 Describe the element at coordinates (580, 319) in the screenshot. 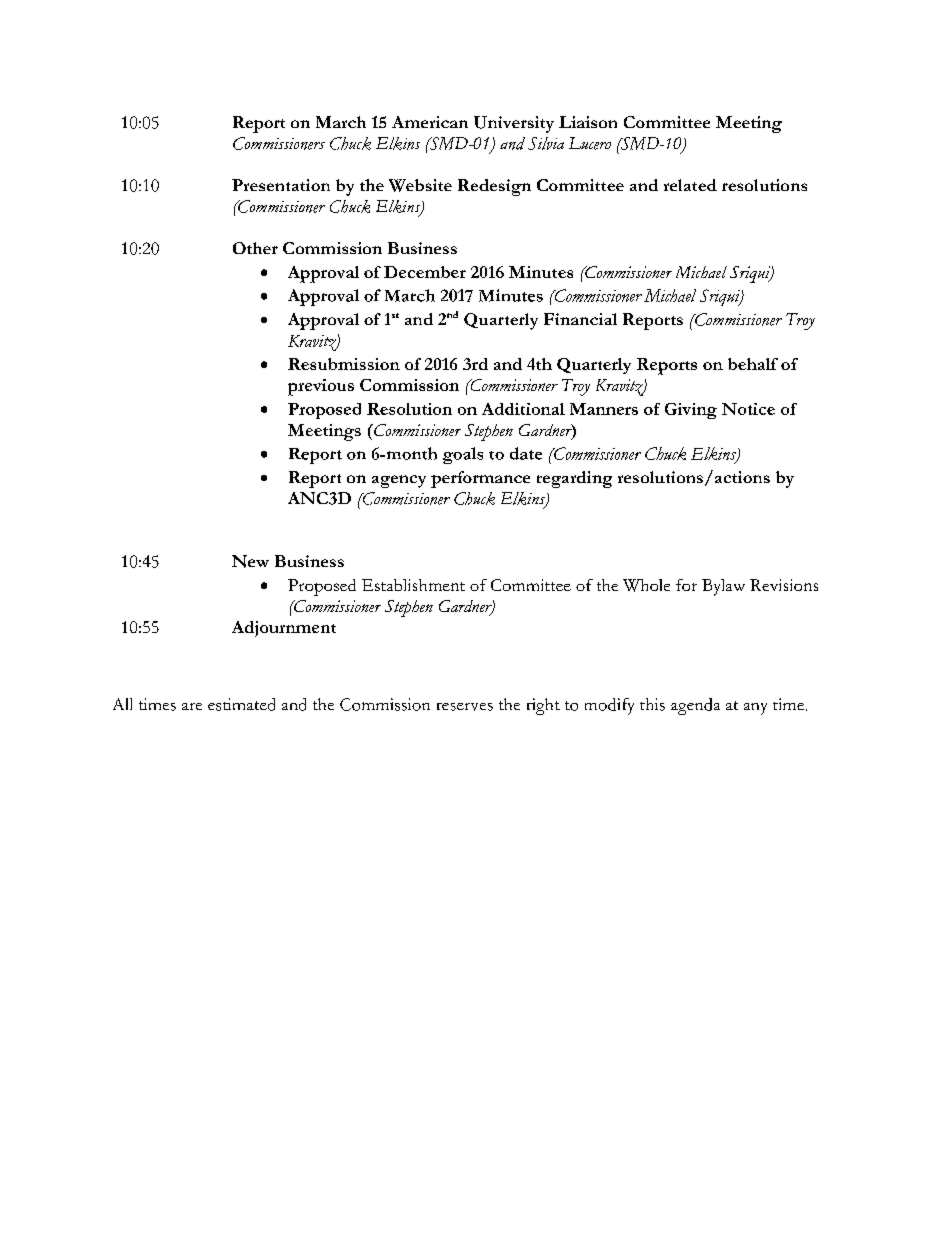

I see `Financial` at that location.
